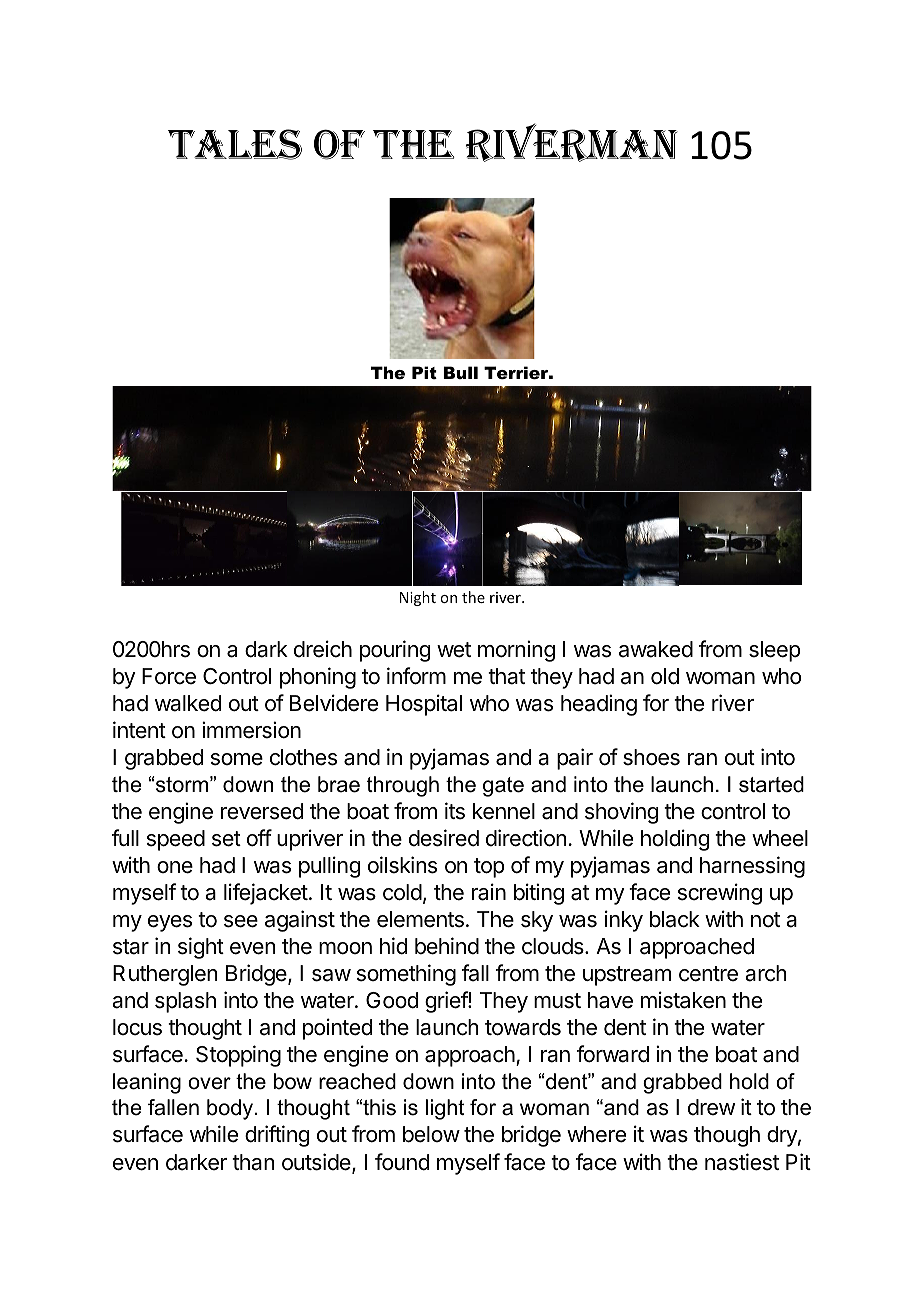 The image size is (924, 1308). I want to click on body, so click(230, 1109).
